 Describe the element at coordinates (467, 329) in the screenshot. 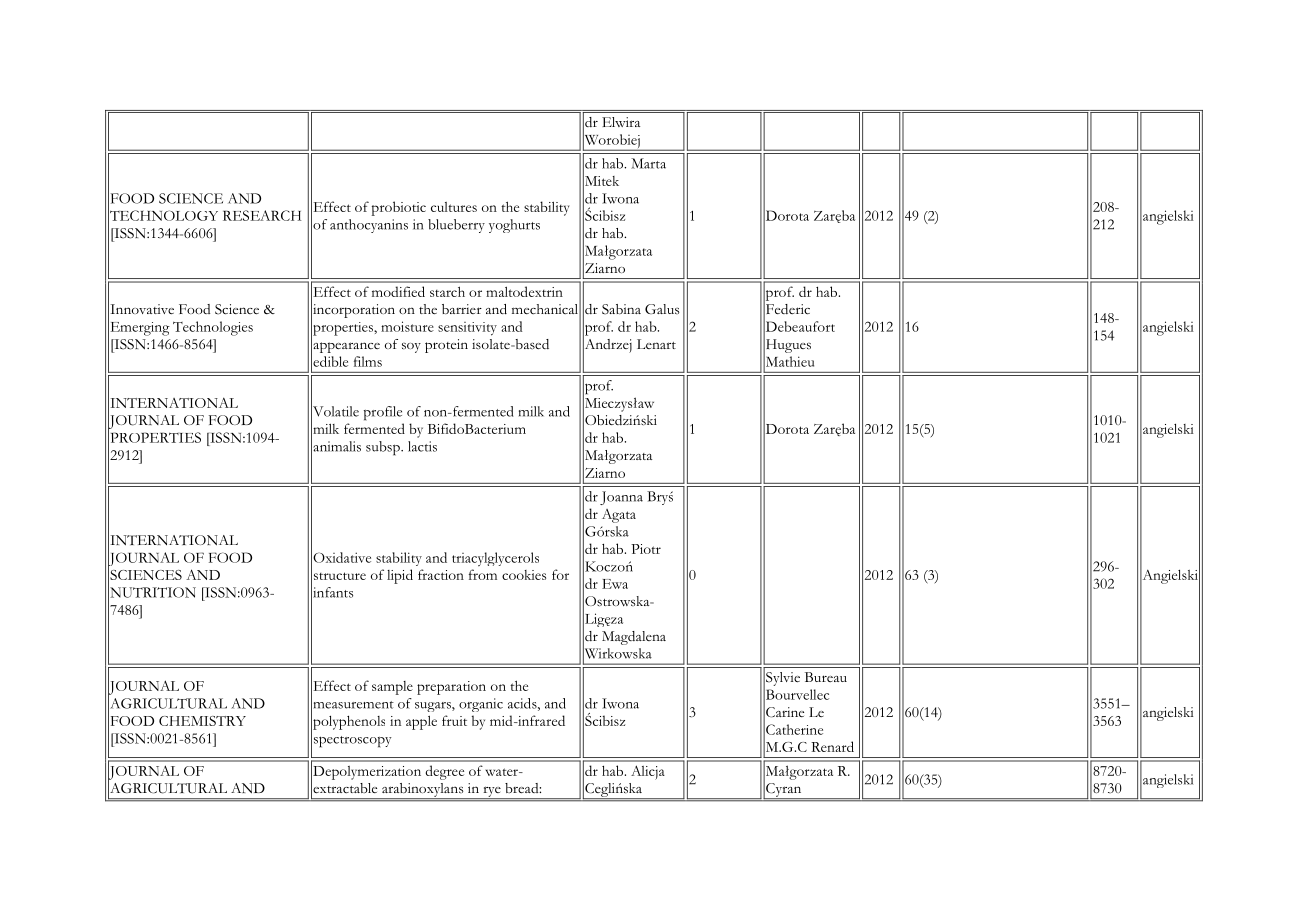

I see `sensitivity` at that location.
